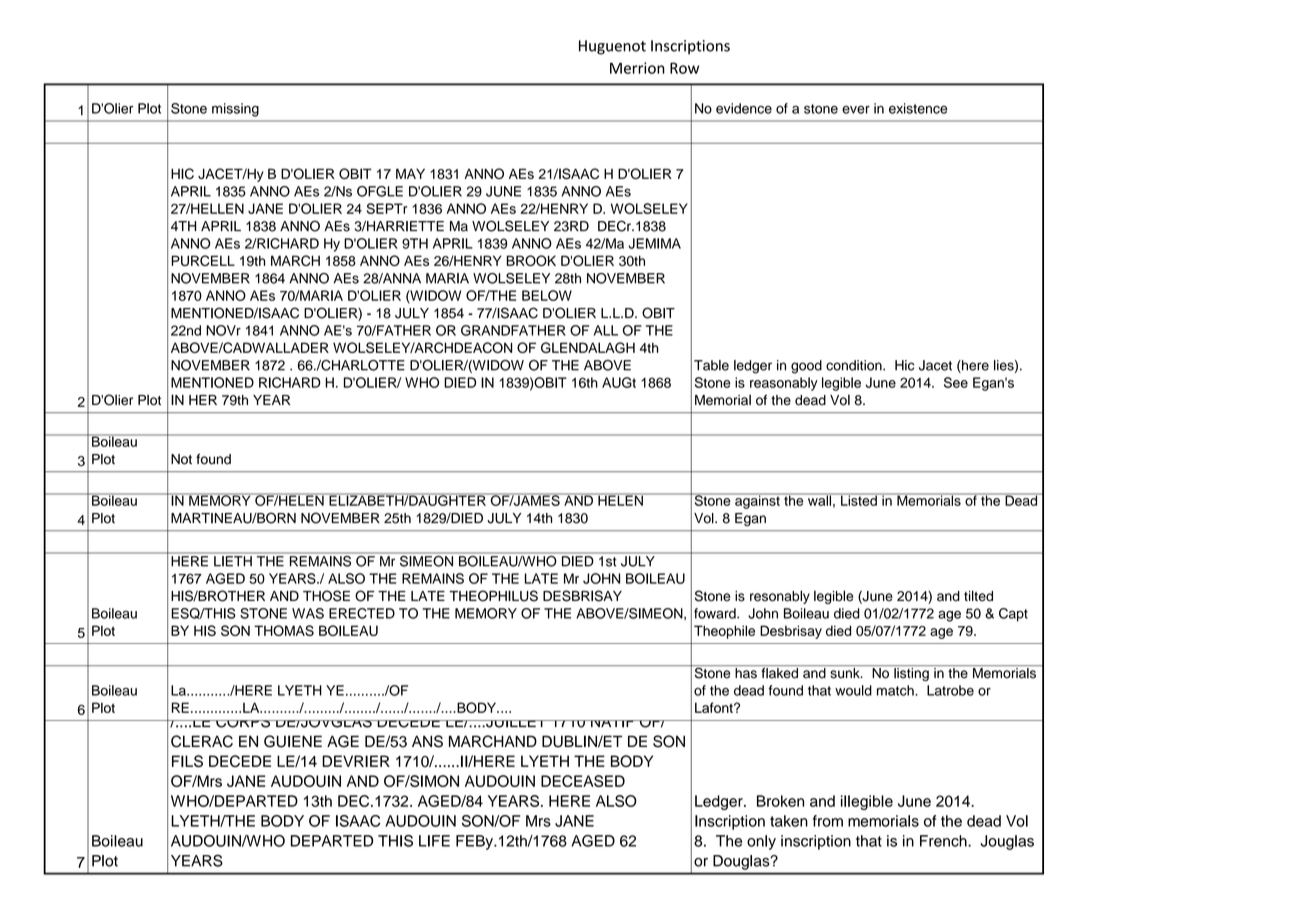 This screenshot has height=924, width=1308. Describe the element at coordinates (612, 47) in the screenshot. I see `Huguenot` at that location.
